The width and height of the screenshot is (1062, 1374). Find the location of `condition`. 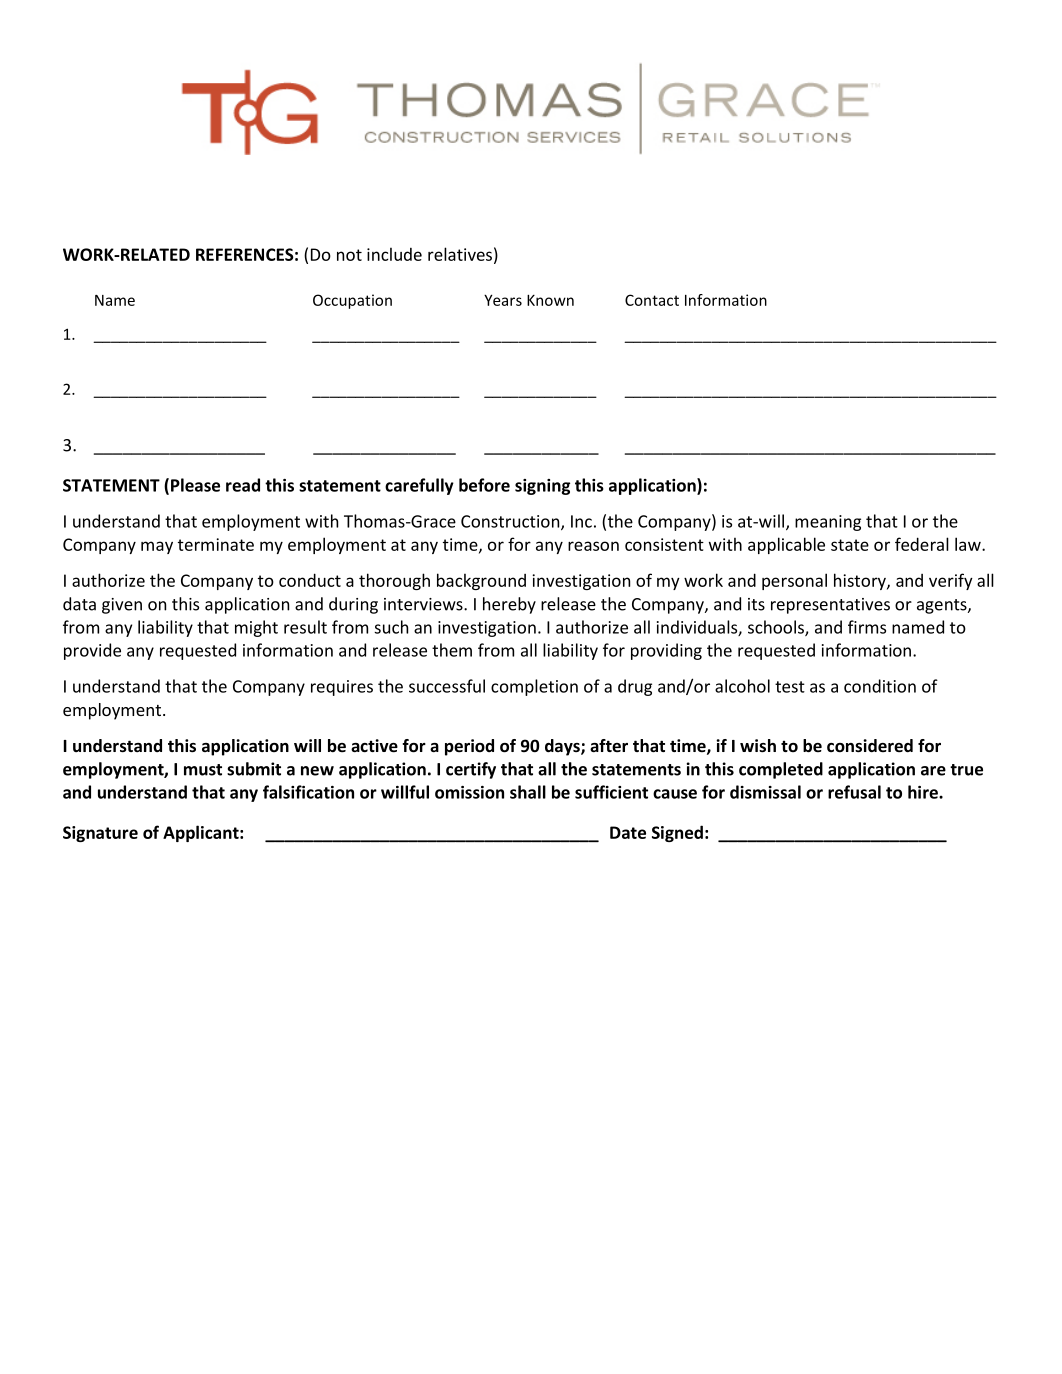

condition is located at coordinates (880, 686).
